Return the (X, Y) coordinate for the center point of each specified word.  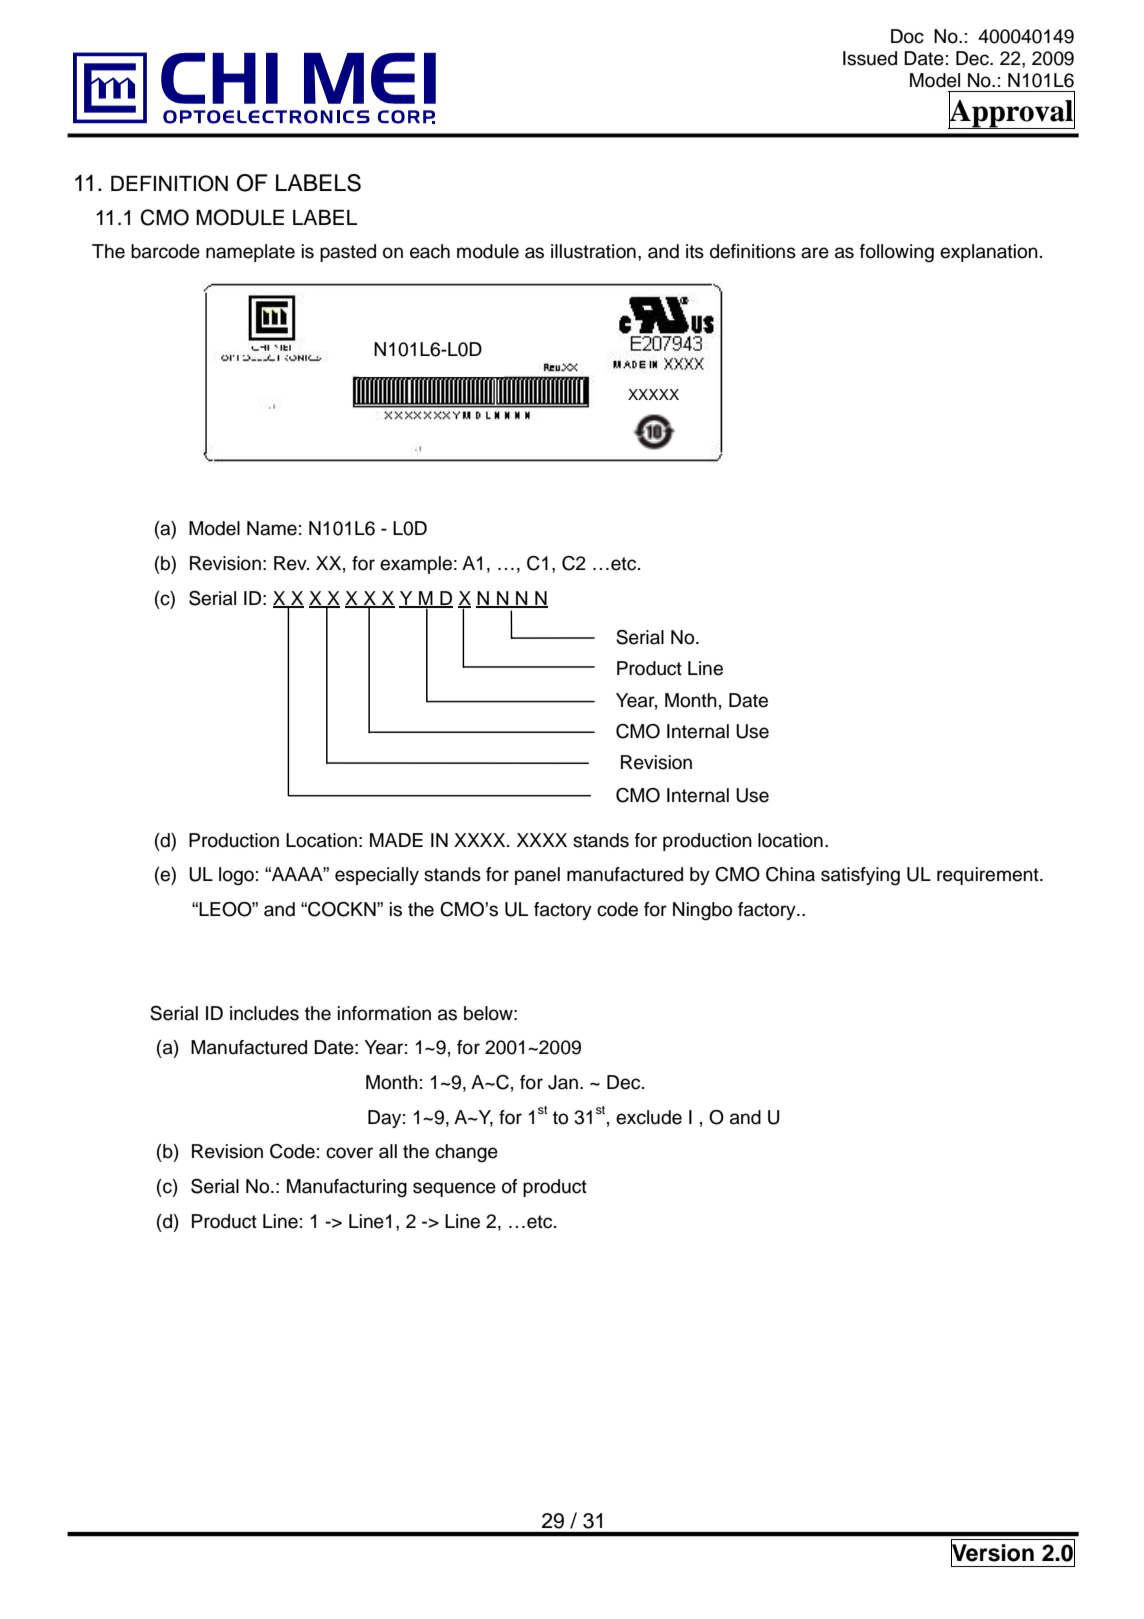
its (695, 251)
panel (537, 876)
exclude (649, 1117)
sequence (454, 1189)
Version (992, 1553)
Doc (907, 36)
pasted (348, 253)
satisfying (860, 876)
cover (349, 1153)
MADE (396, 840)
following (897, 253)
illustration (593, 251)
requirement (989, 876)
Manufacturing (347, 1188)
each (430, 251)
